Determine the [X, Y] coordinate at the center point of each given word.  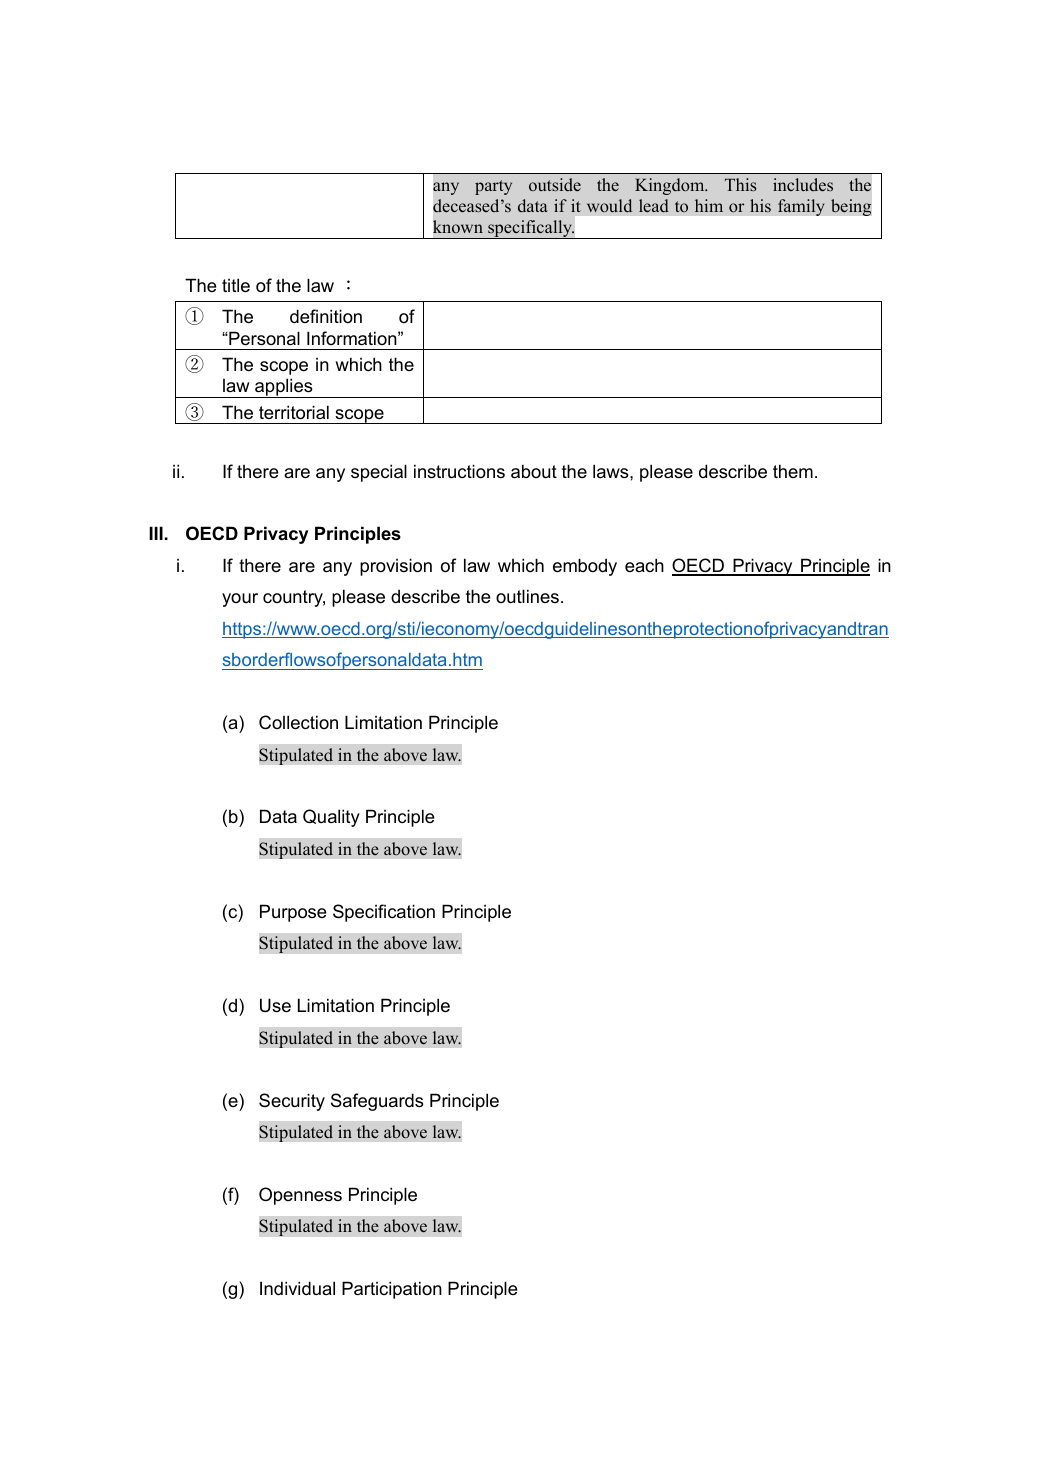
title [236, 285]
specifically [530, 229]
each [644, 565]
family [801, 207]
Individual [297, 1288]
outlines [527, 596]
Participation [392, 1290]
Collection [298, 722]
